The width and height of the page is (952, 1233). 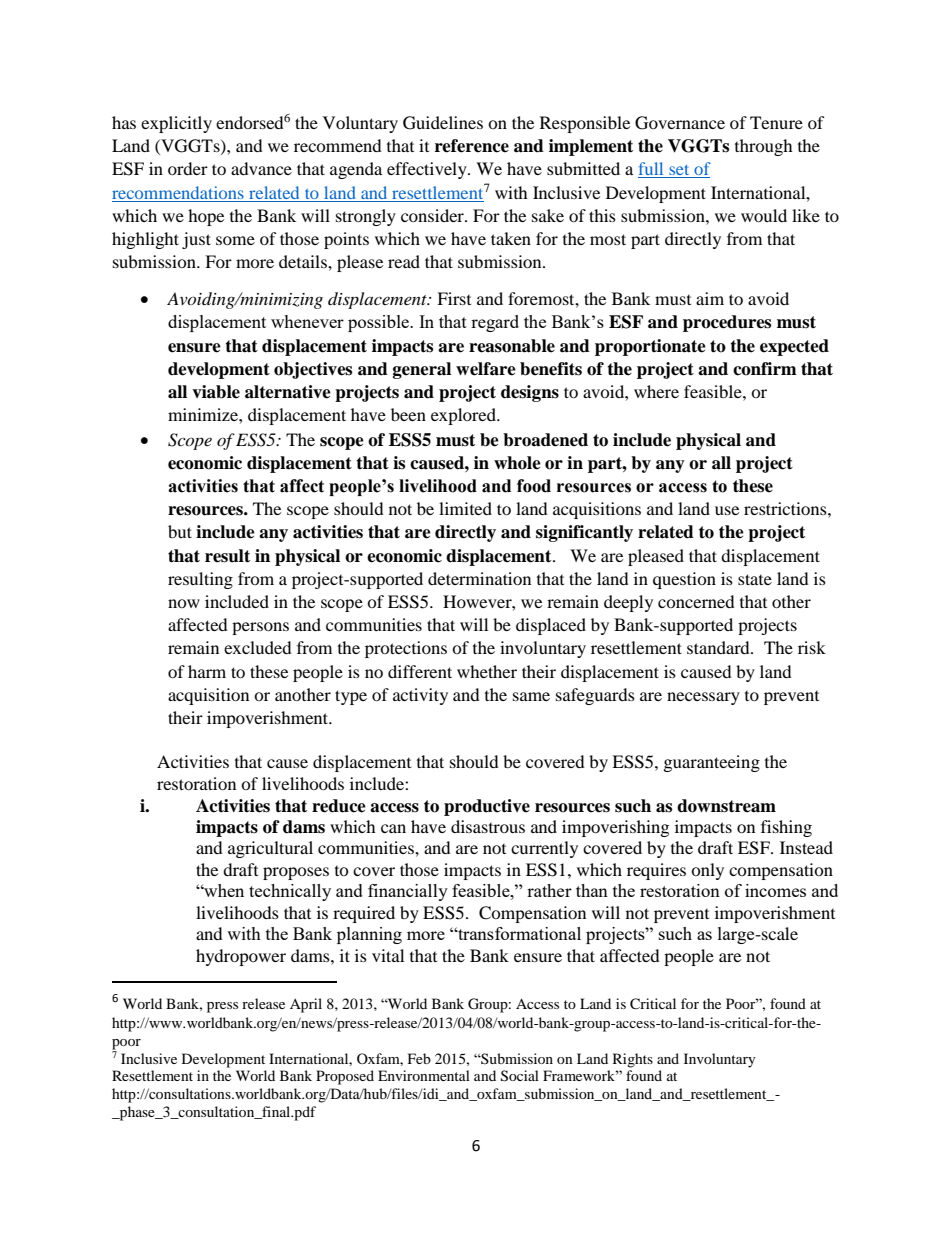 I want to click on disastrous, so click(x=488, y=826).
